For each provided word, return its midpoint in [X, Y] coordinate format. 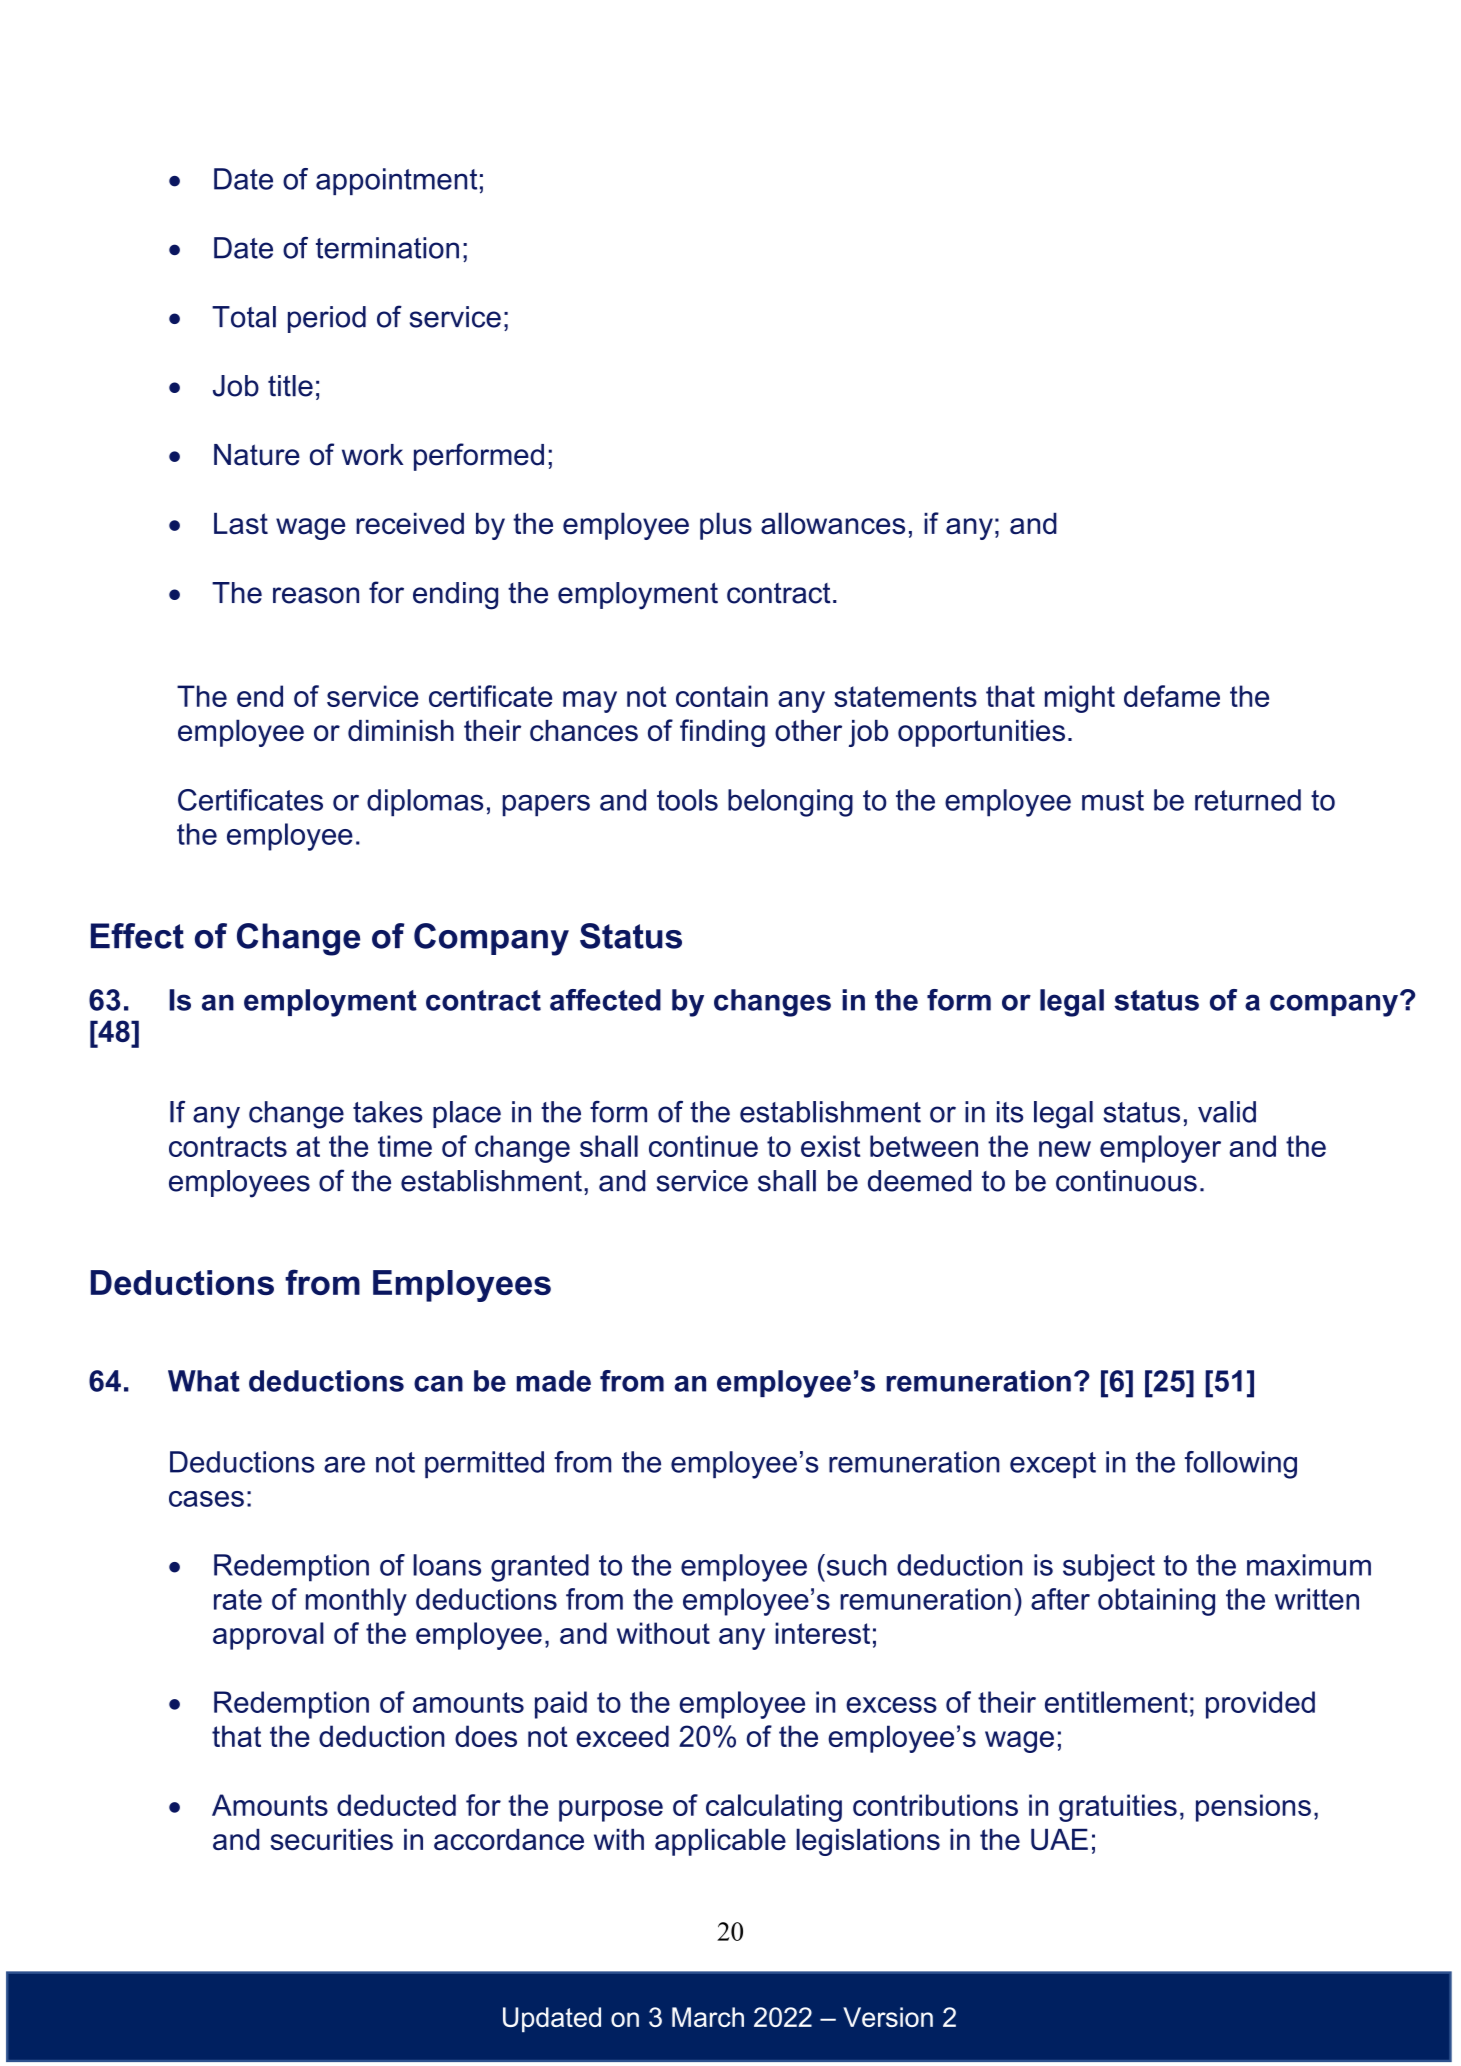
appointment [396, 181]
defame [1172, 696]
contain [722, 696]
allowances [833, 523]
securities [331, 1839]
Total [244, 317]
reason [316, 595]
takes [388, 1112]
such [855, 1565]
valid [1227, 1112]
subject [1109, 1568]
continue [703, 1146]
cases [206, 1499]
